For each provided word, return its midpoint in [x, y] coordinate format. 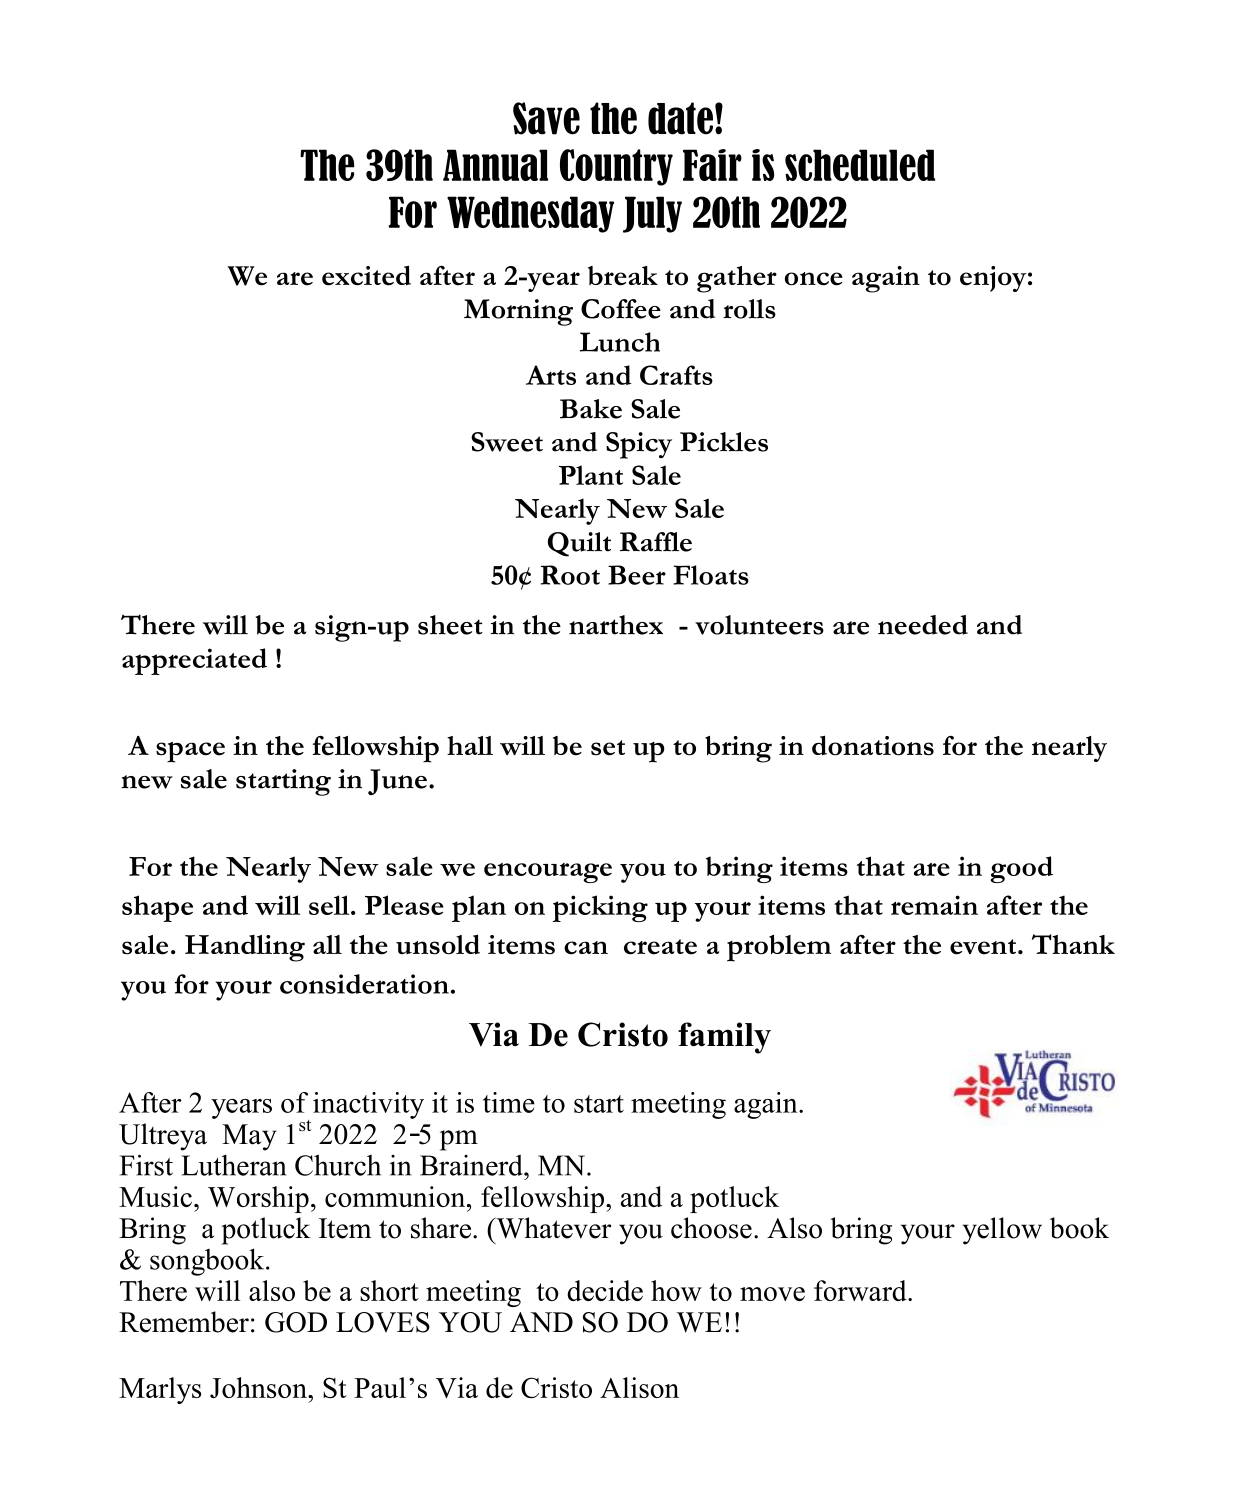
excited [366, 275]
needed [923, 625]
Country [616, 167]
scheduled [860, 165]
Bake [591, 409]
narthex [616, 625]
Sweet [507, 442]
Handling [245, 948]
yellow [1002, 1231]
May [249, 1137]
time [509, 1102]
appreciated [194, 661]
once [814, 279]
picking [600, 908]
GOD [296, 1322]
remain [934, 905]
